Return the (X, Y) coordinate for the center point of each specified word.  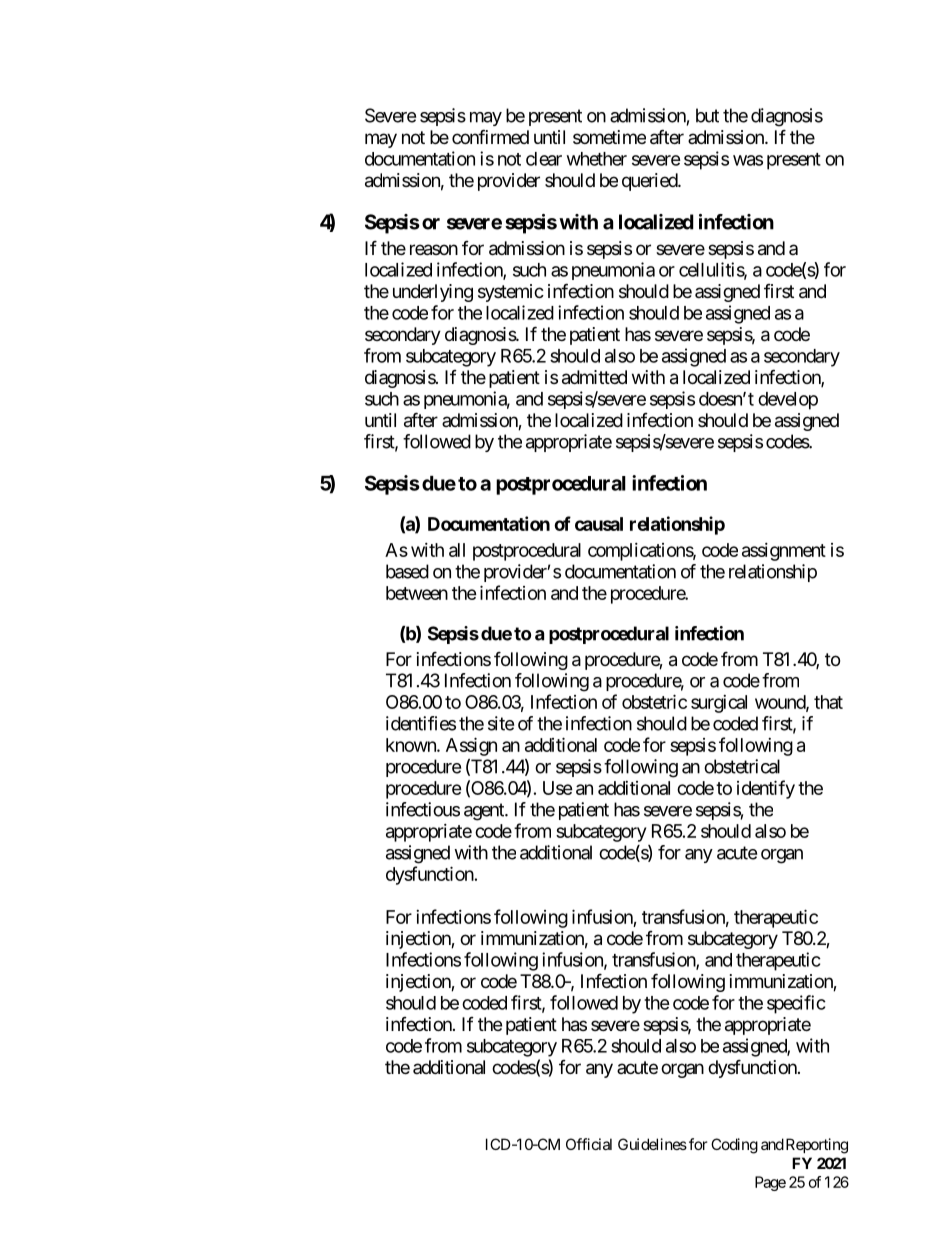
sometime (609, 137)
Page (770, 1183)
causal (599, 524)
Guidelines (652, 1144)
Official (589, 1144)
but (707, 115)
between (417, 593)
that (828, 702)
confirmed (490, 136)
